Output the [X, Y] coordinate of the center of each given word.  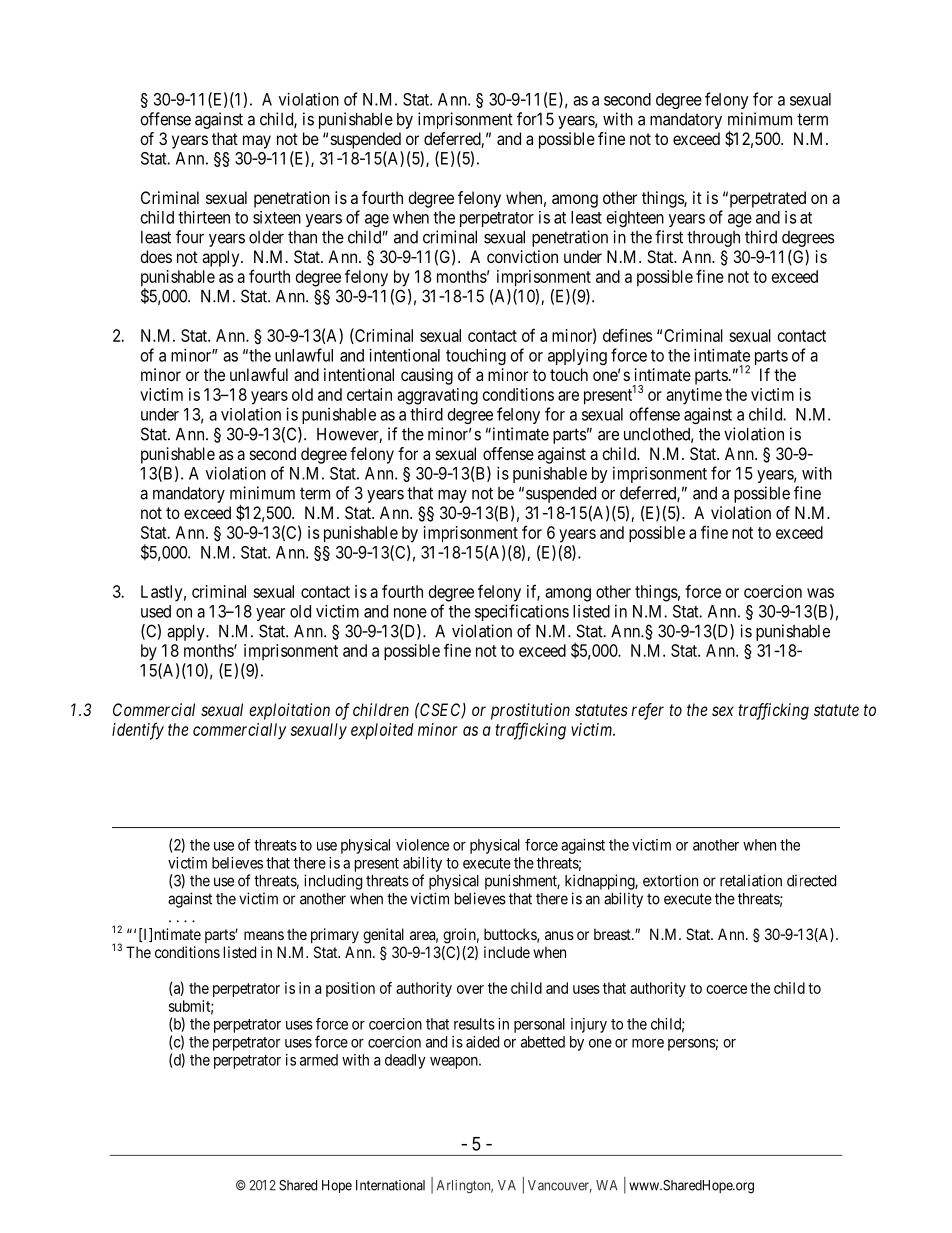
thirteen [204, 217]
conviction [522, 256]
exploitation [289, 711]
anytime [694, 396]
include [507, 952]
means [264, 935]
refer [647, 711]
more [648, 1043]
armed [319, 1060]
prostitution [530, 711]
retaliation [751, 880]
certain [369, 394]
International [390, 1185]
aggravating [437, 396]
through [713, 239]
